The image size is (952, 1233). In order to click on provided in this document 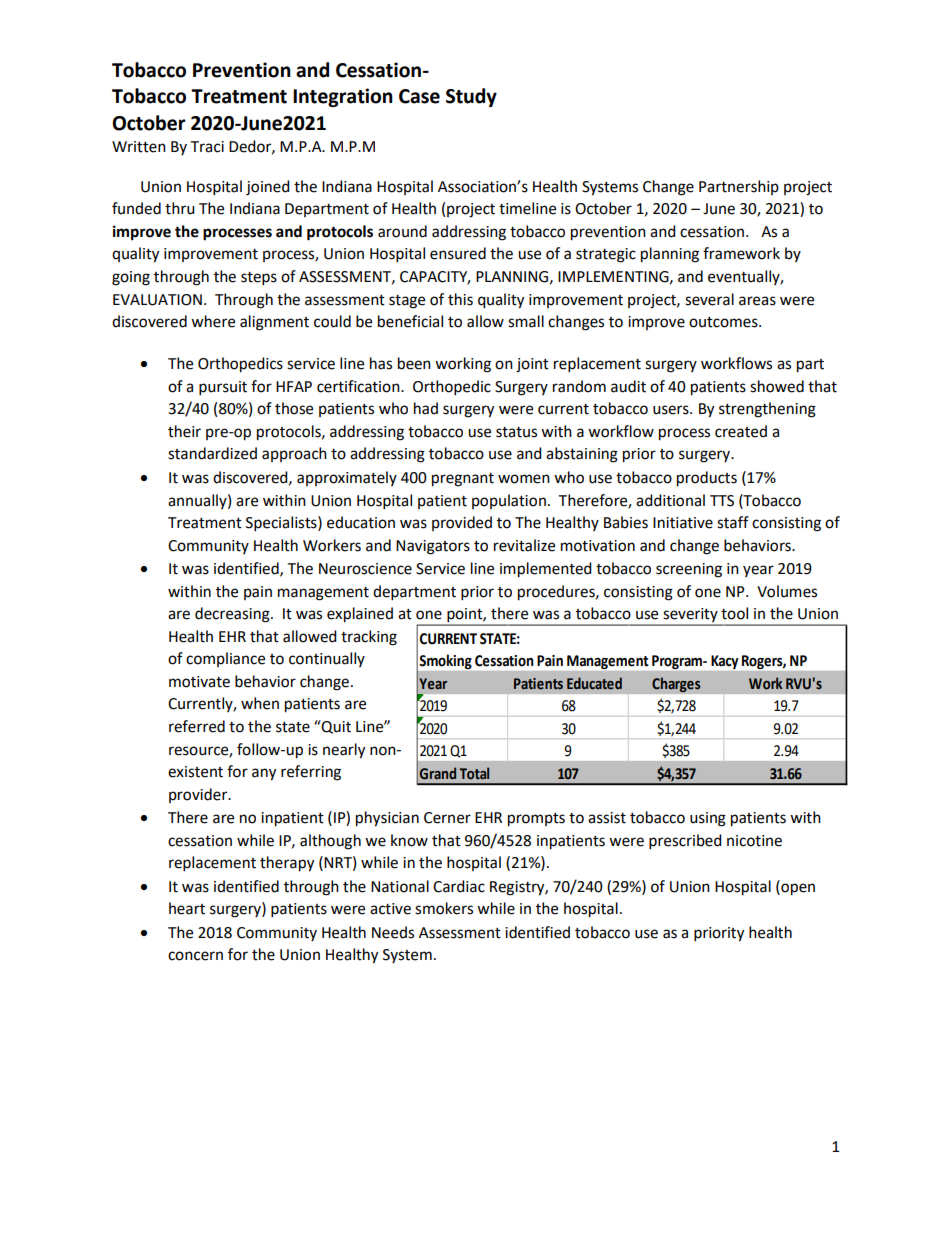, I will do `click(462, 523)`.
